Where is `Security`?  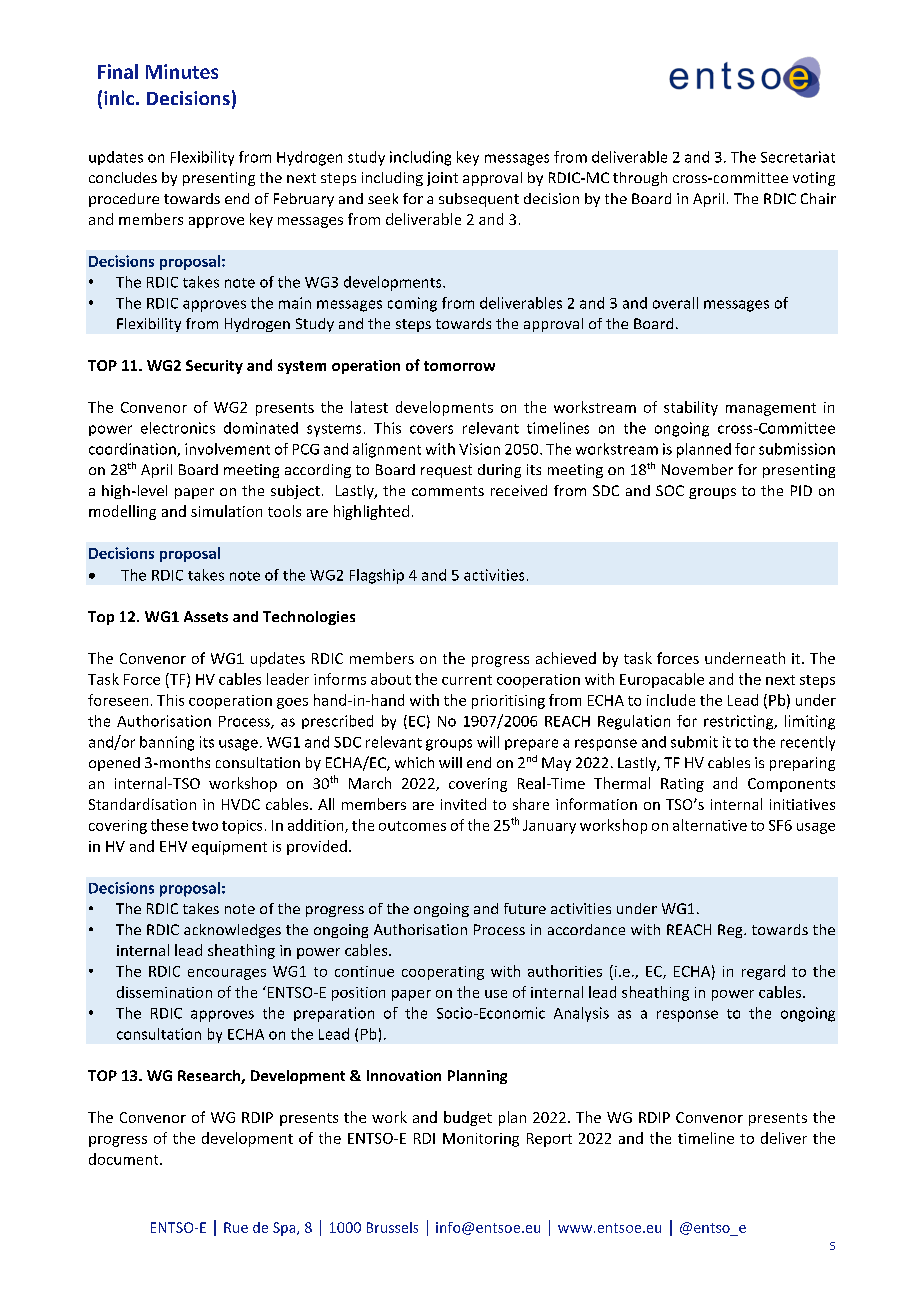 Security is located at coordinates (214, 367).
